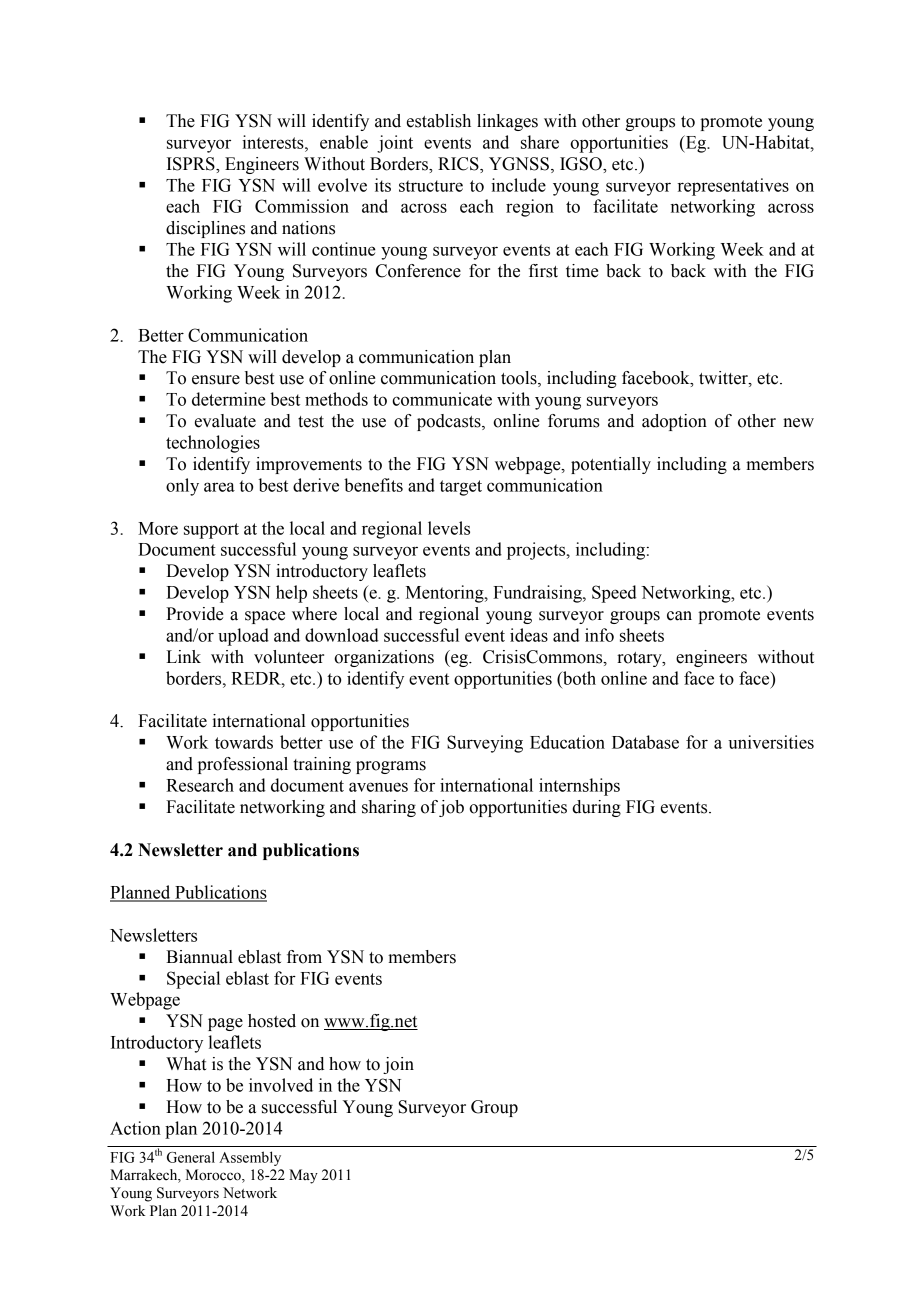 This page has height=1308, width=924. What do you see at coordinates (243, 637) in the page?
I see `upload` at bounding box center [243, 637].
